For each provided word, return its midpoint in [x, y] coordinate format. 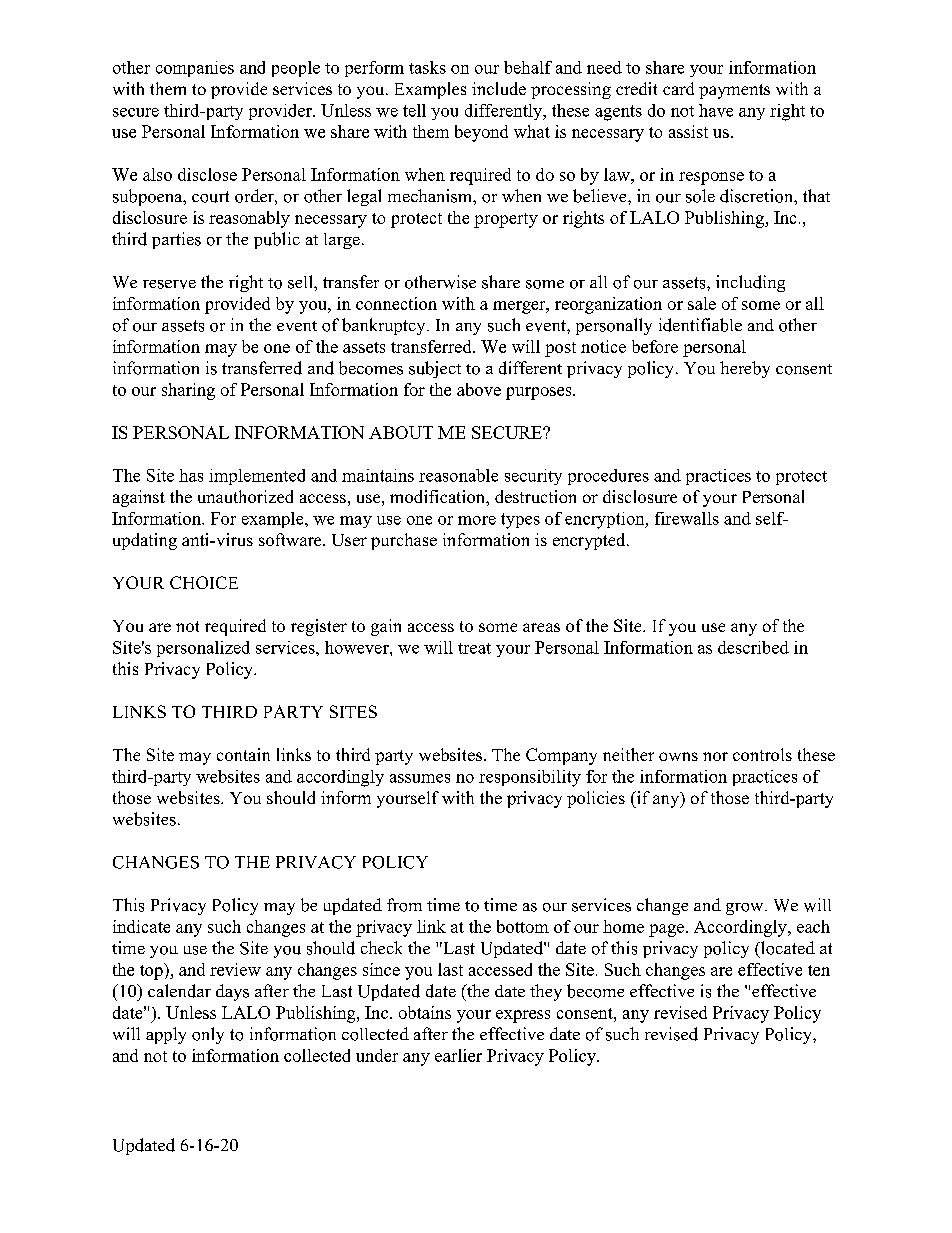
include [499, 88]
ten [819, 970]
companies [195, 69]
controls [762, 754]
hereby [745, 369]
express [523, 1016]
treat [474, 648]
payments [734, 91]
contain [243, 754]
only [208, 1035]
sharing [188, 391]
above [479, 389]
